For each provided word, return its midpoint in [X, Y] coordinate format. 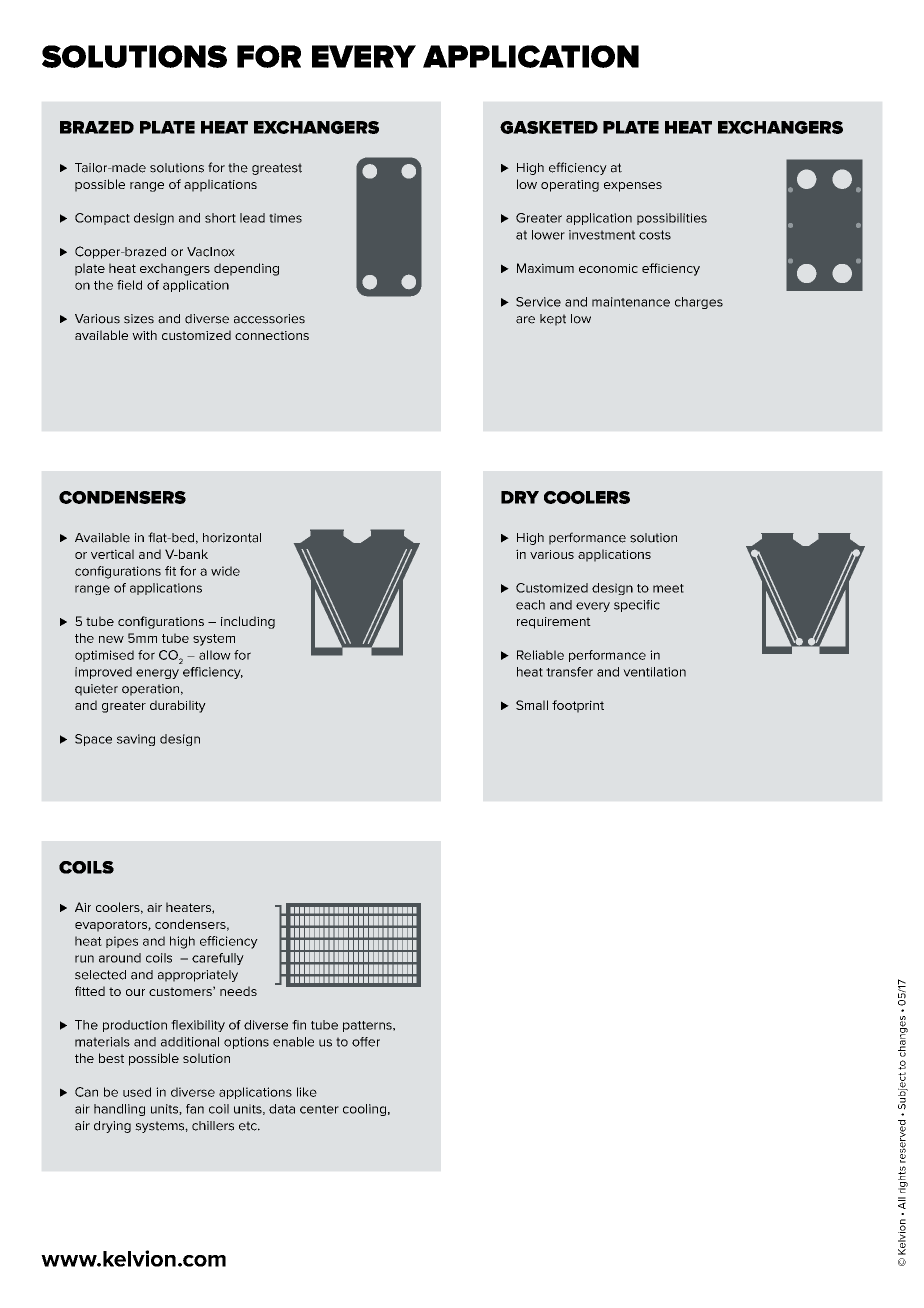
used [137, 1092]
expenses [633, 187]
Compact [102, 219]
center [319, 1109]
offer [366, 1042]
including [248, 622]
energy [157, 674]
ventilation [654, 672]
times [285, 218]
